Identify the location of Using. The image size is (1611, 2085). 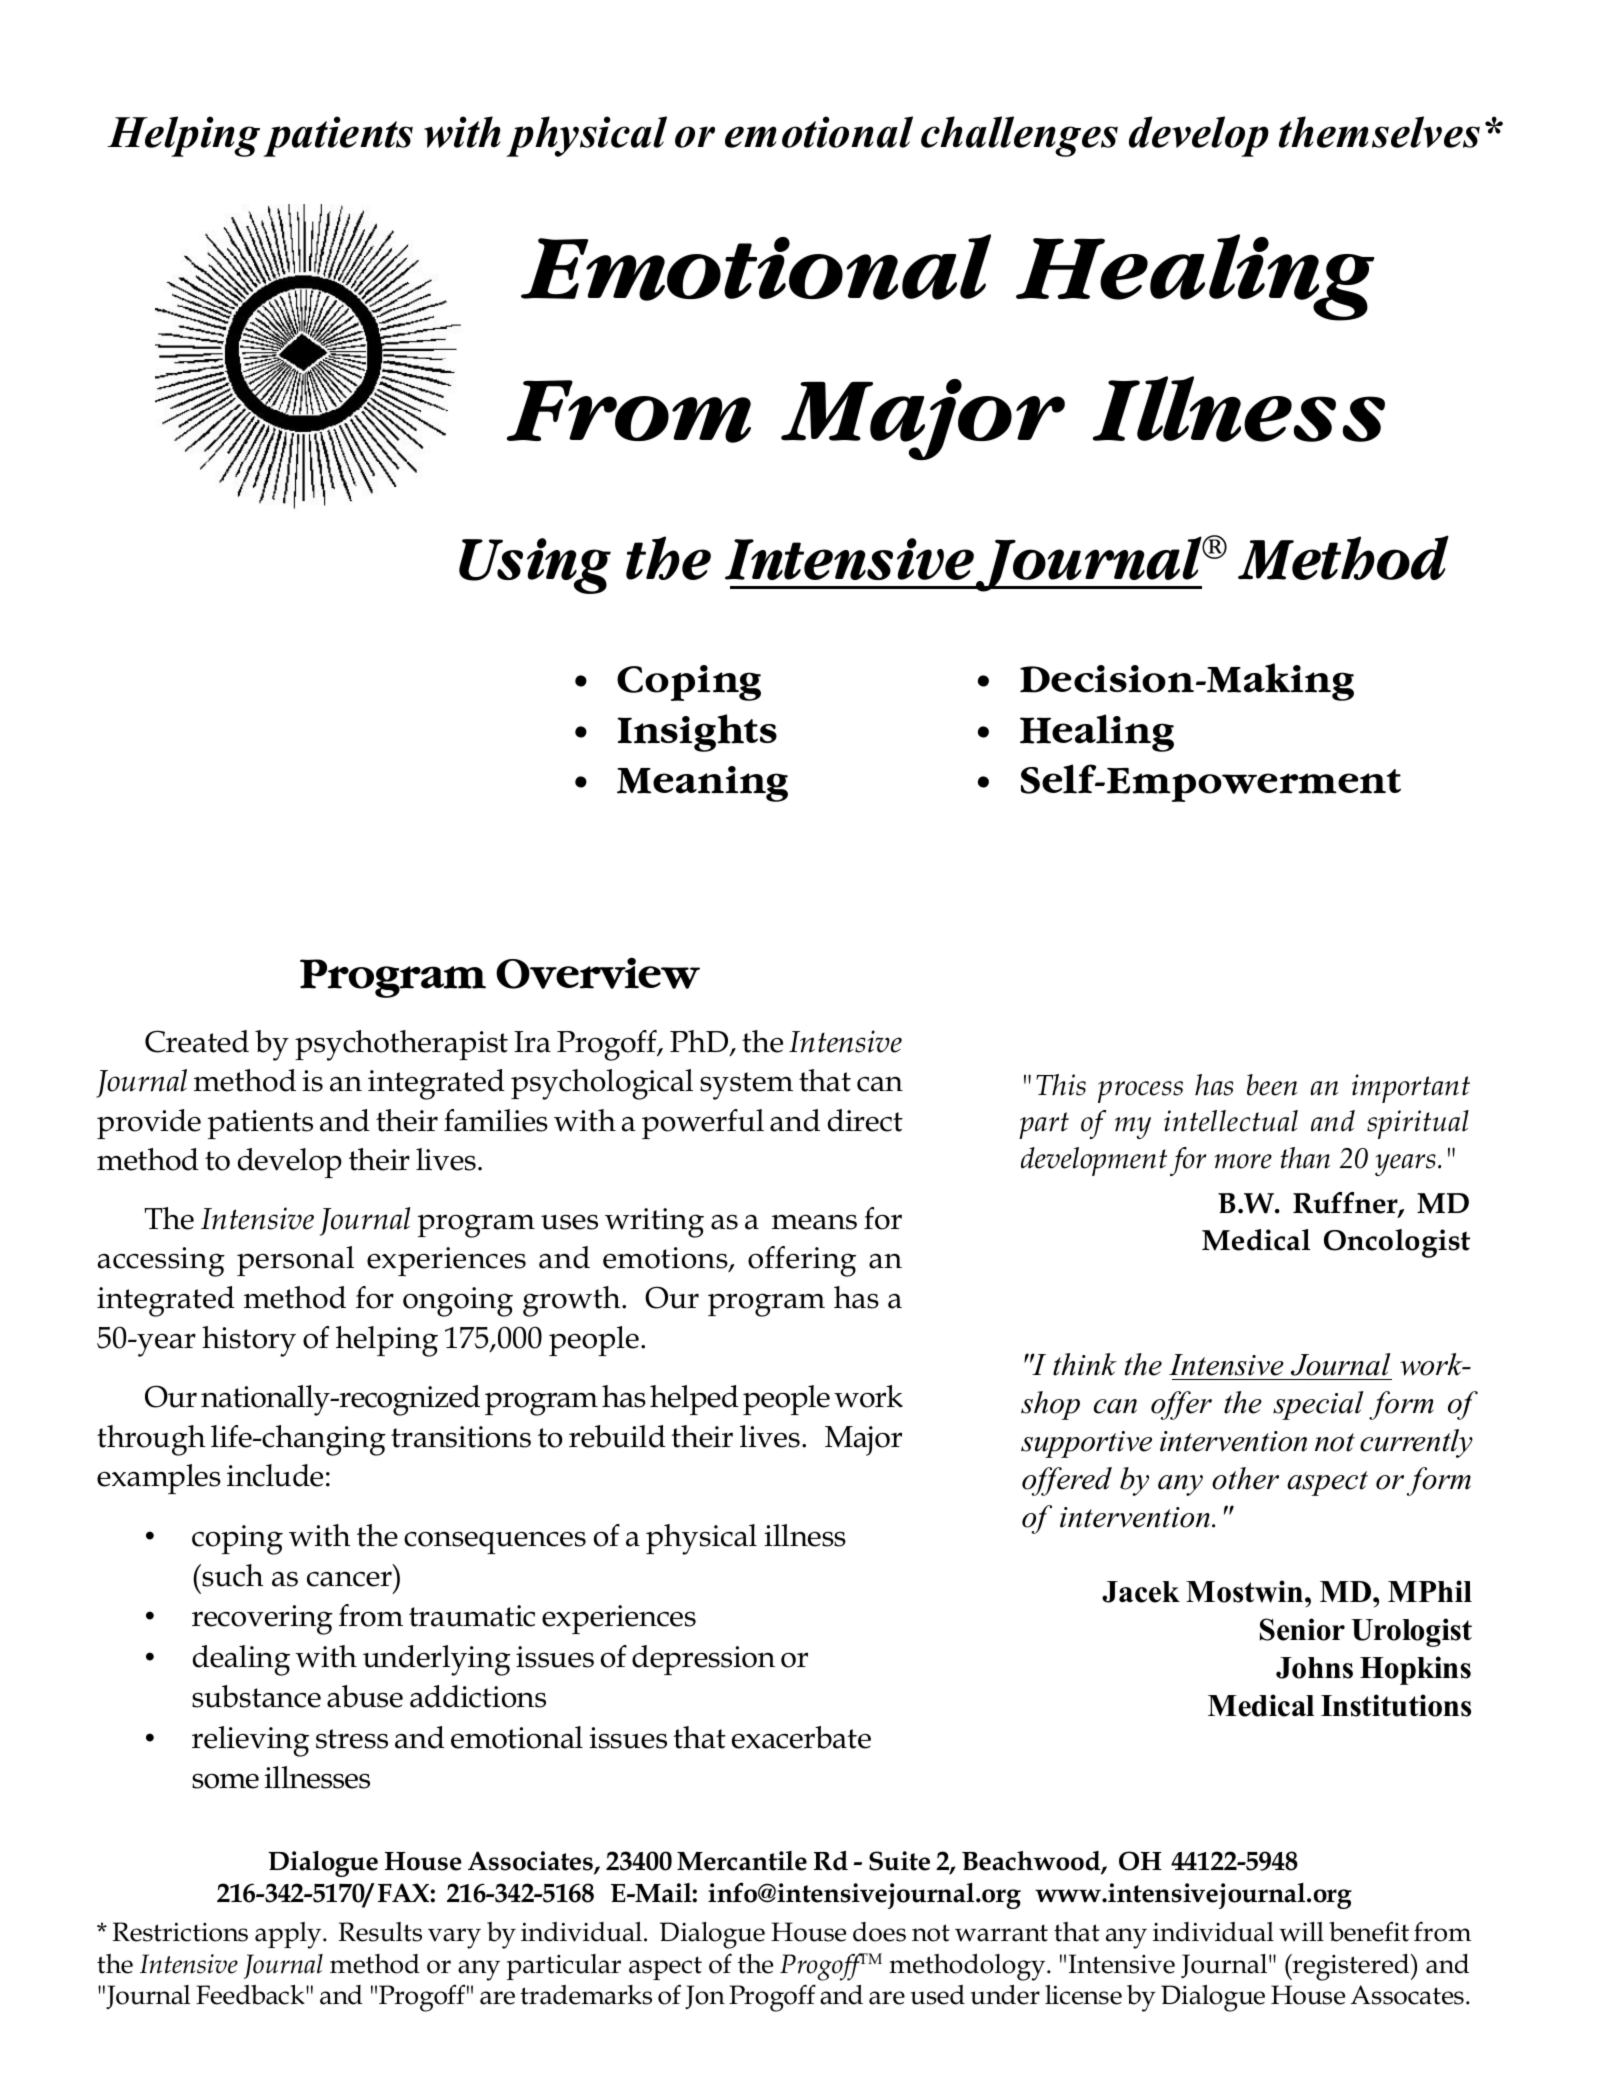
(535, 566).
